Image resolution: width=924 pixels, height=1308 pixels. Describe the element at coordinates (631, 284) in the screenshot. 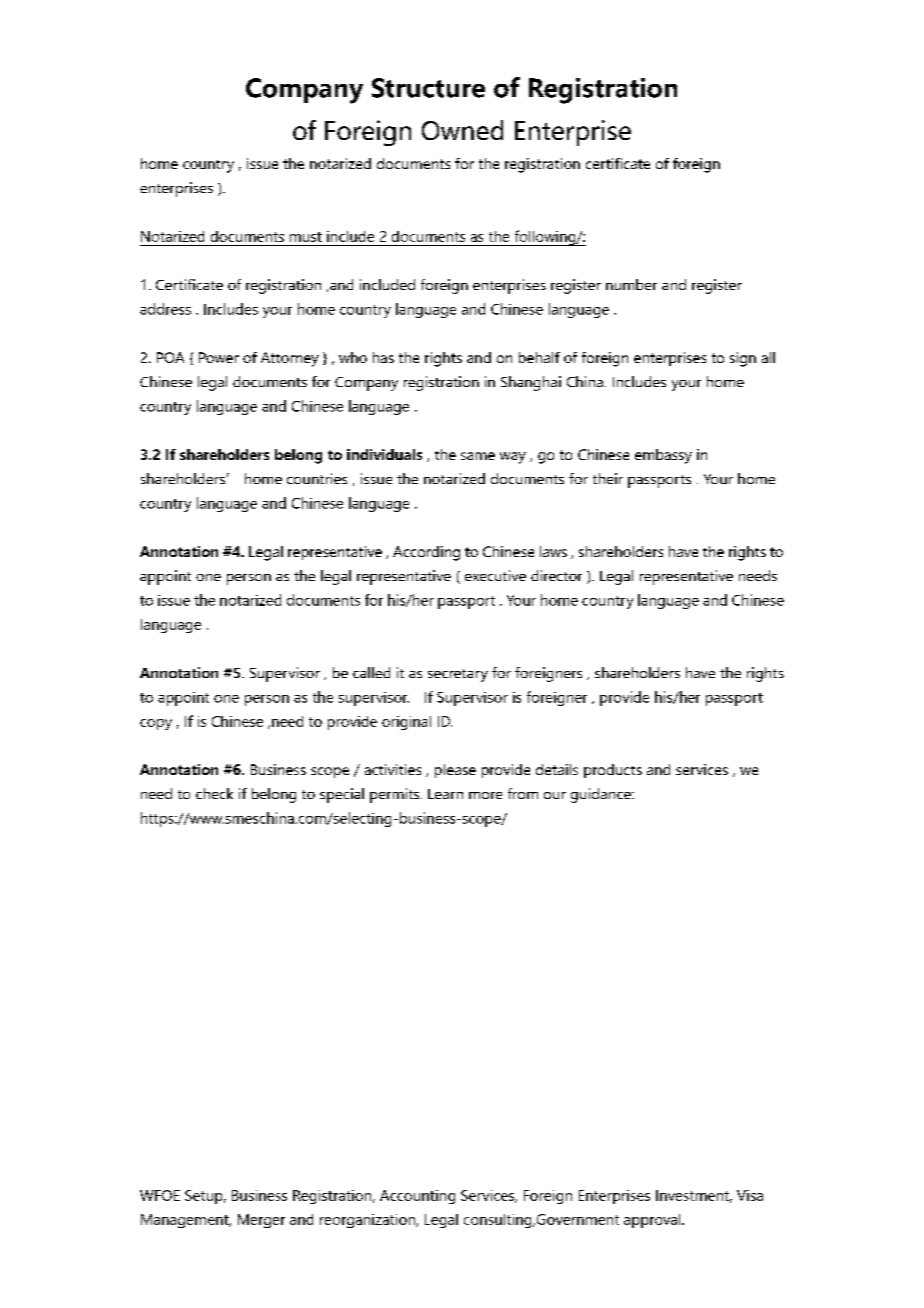

I see `number` at that location.
